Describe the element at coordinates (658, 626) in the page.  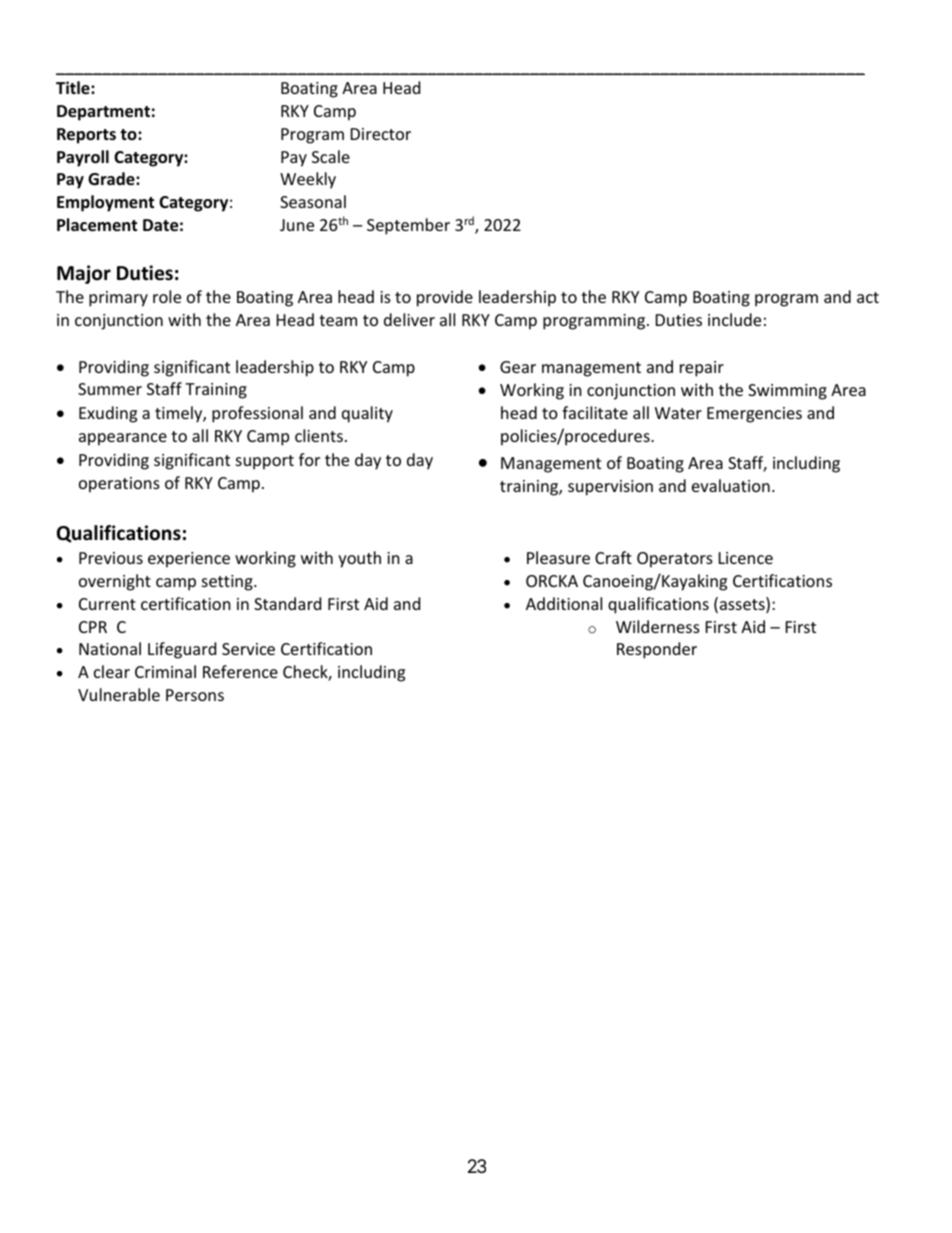
I see `Wilderness` at that location.
